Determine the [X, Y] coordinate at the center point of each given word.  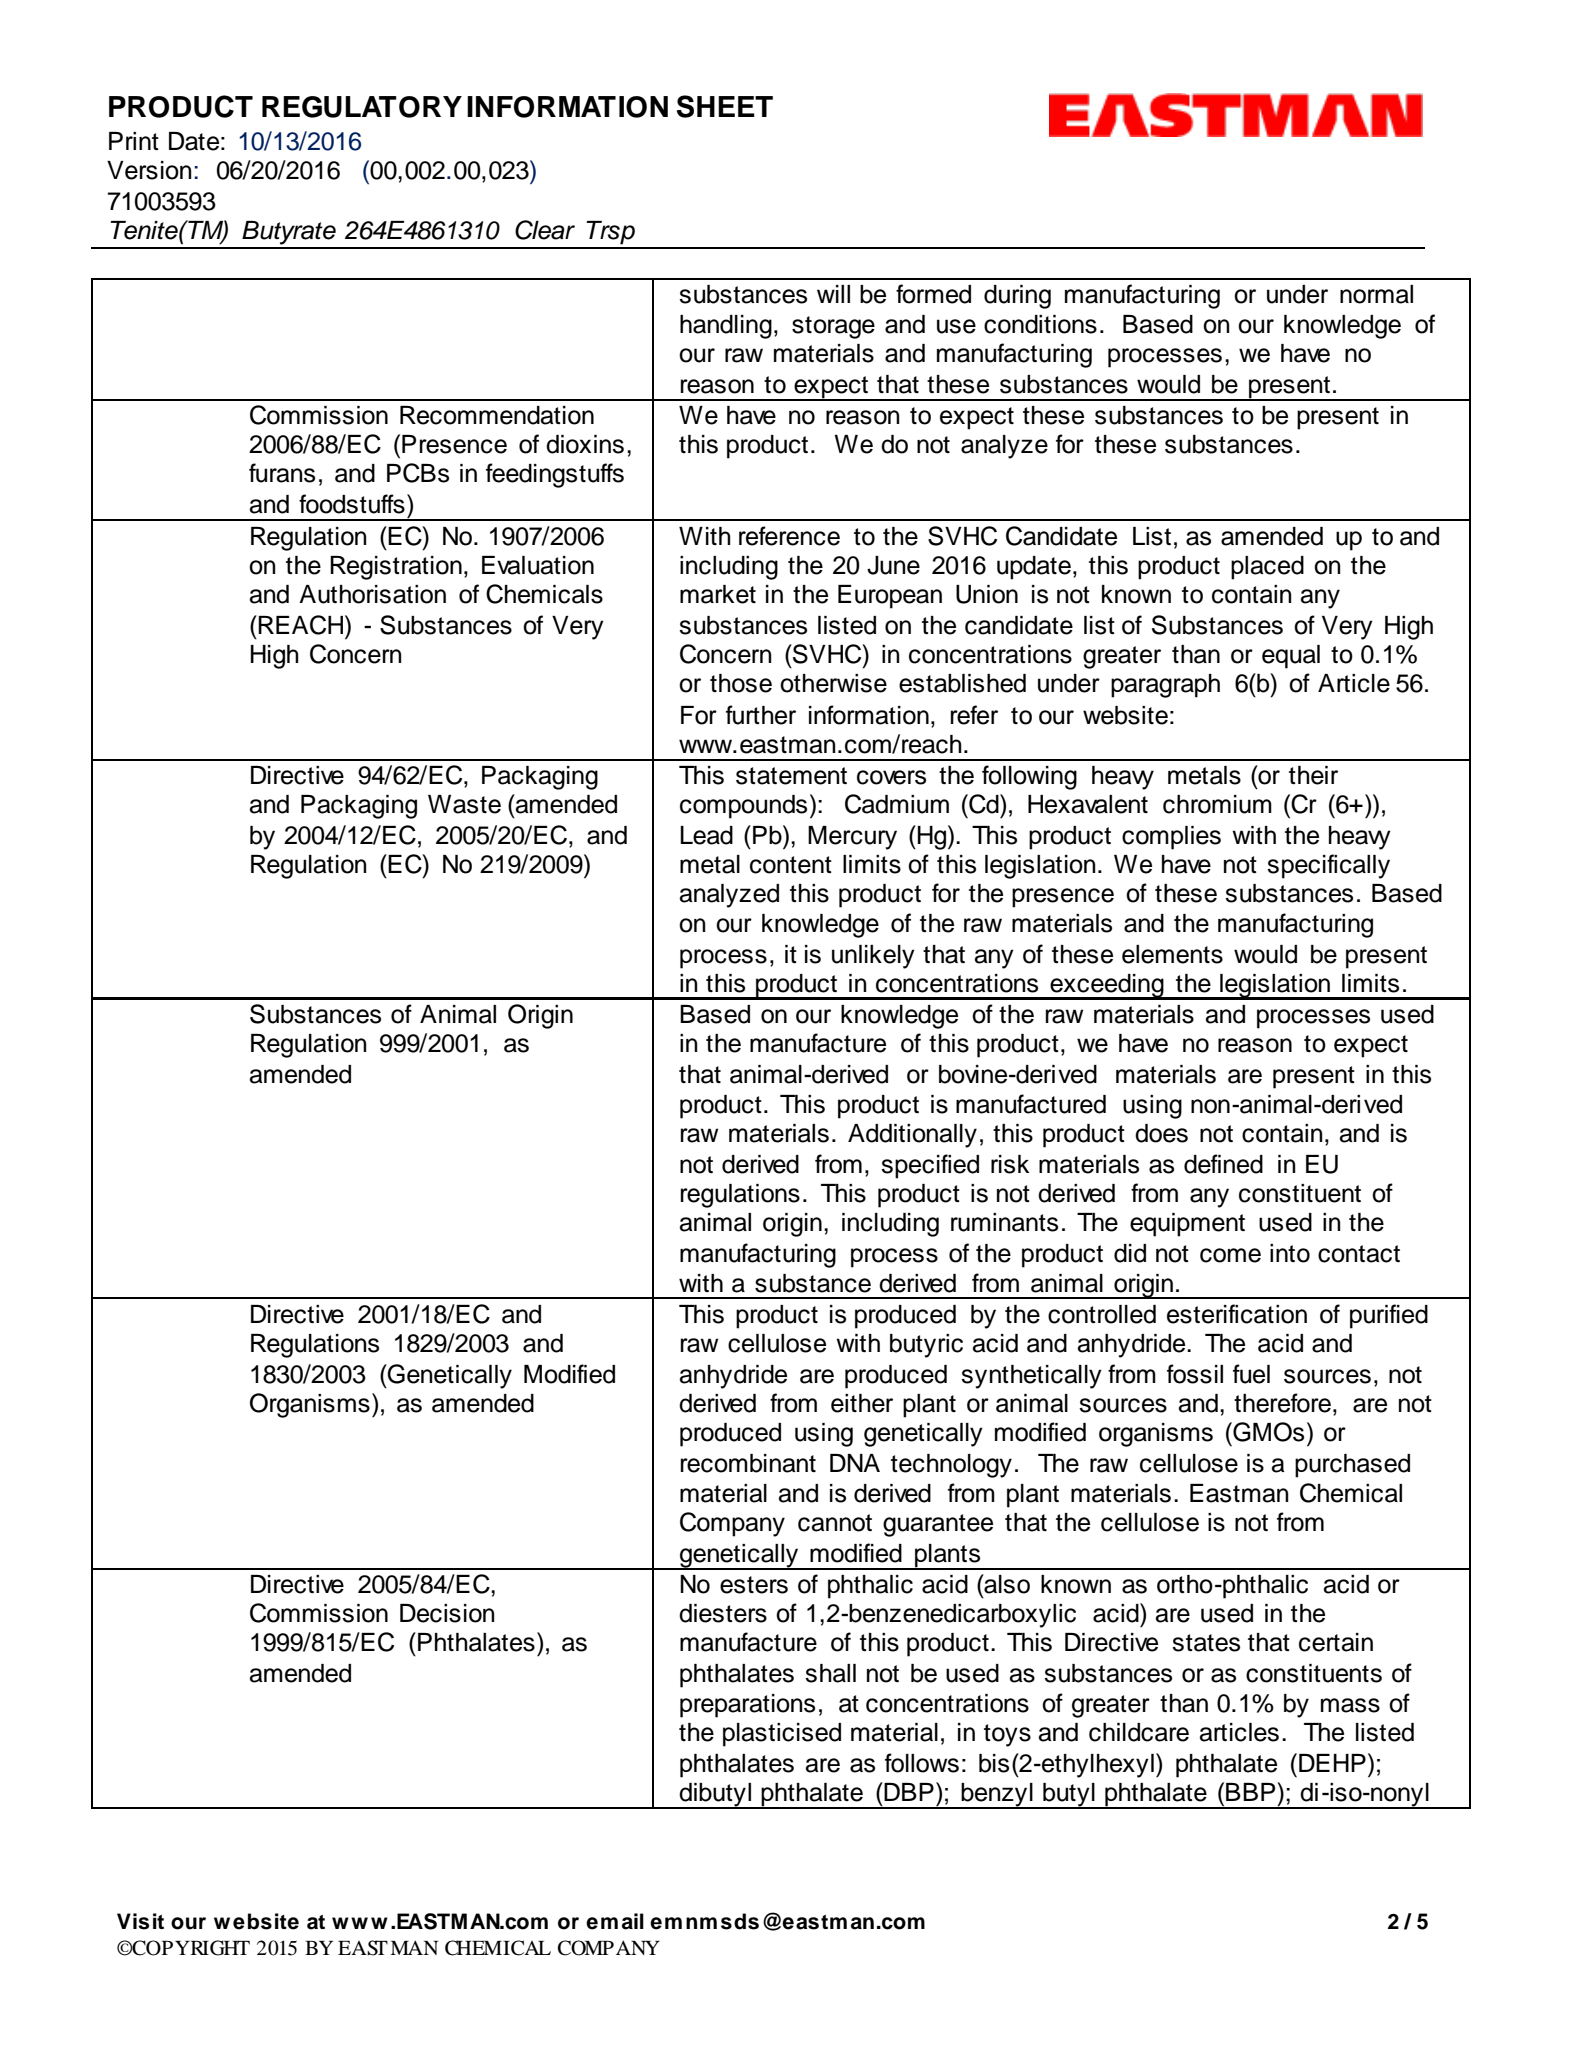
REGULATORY [362, 107]
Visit [140, 1921]
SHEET [725, 106]
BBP [1252, 1791]
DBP [909, 1792]
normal [1376, 294]
